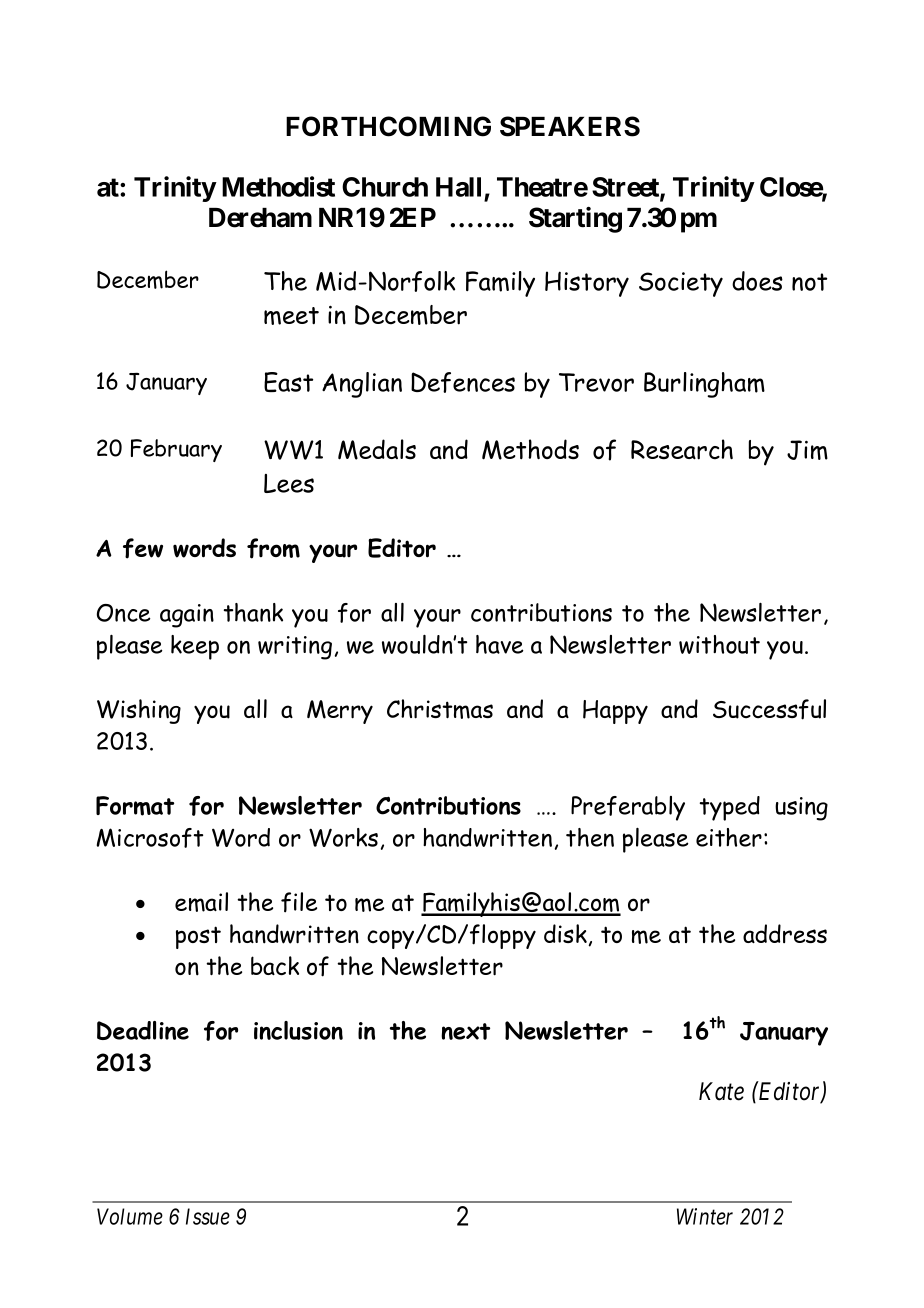  Describe the element at coordinates (208, 1216) in the page. I see `Issue` at that location.
